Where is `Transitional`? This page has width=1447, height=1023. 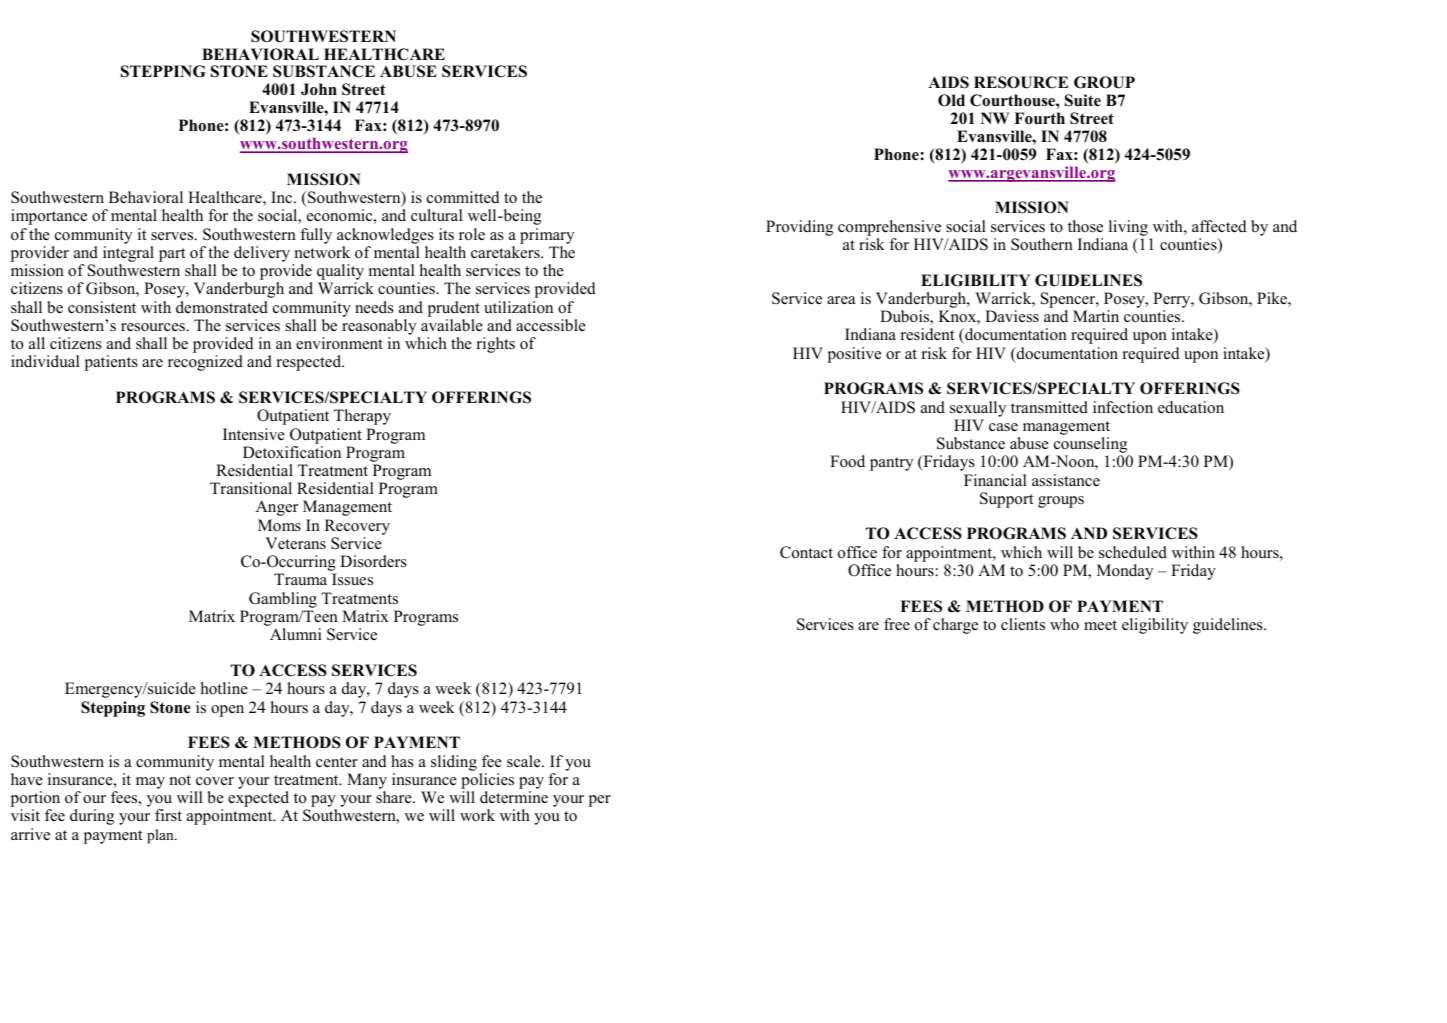 Transitional is located at coordinates (251, 488).
